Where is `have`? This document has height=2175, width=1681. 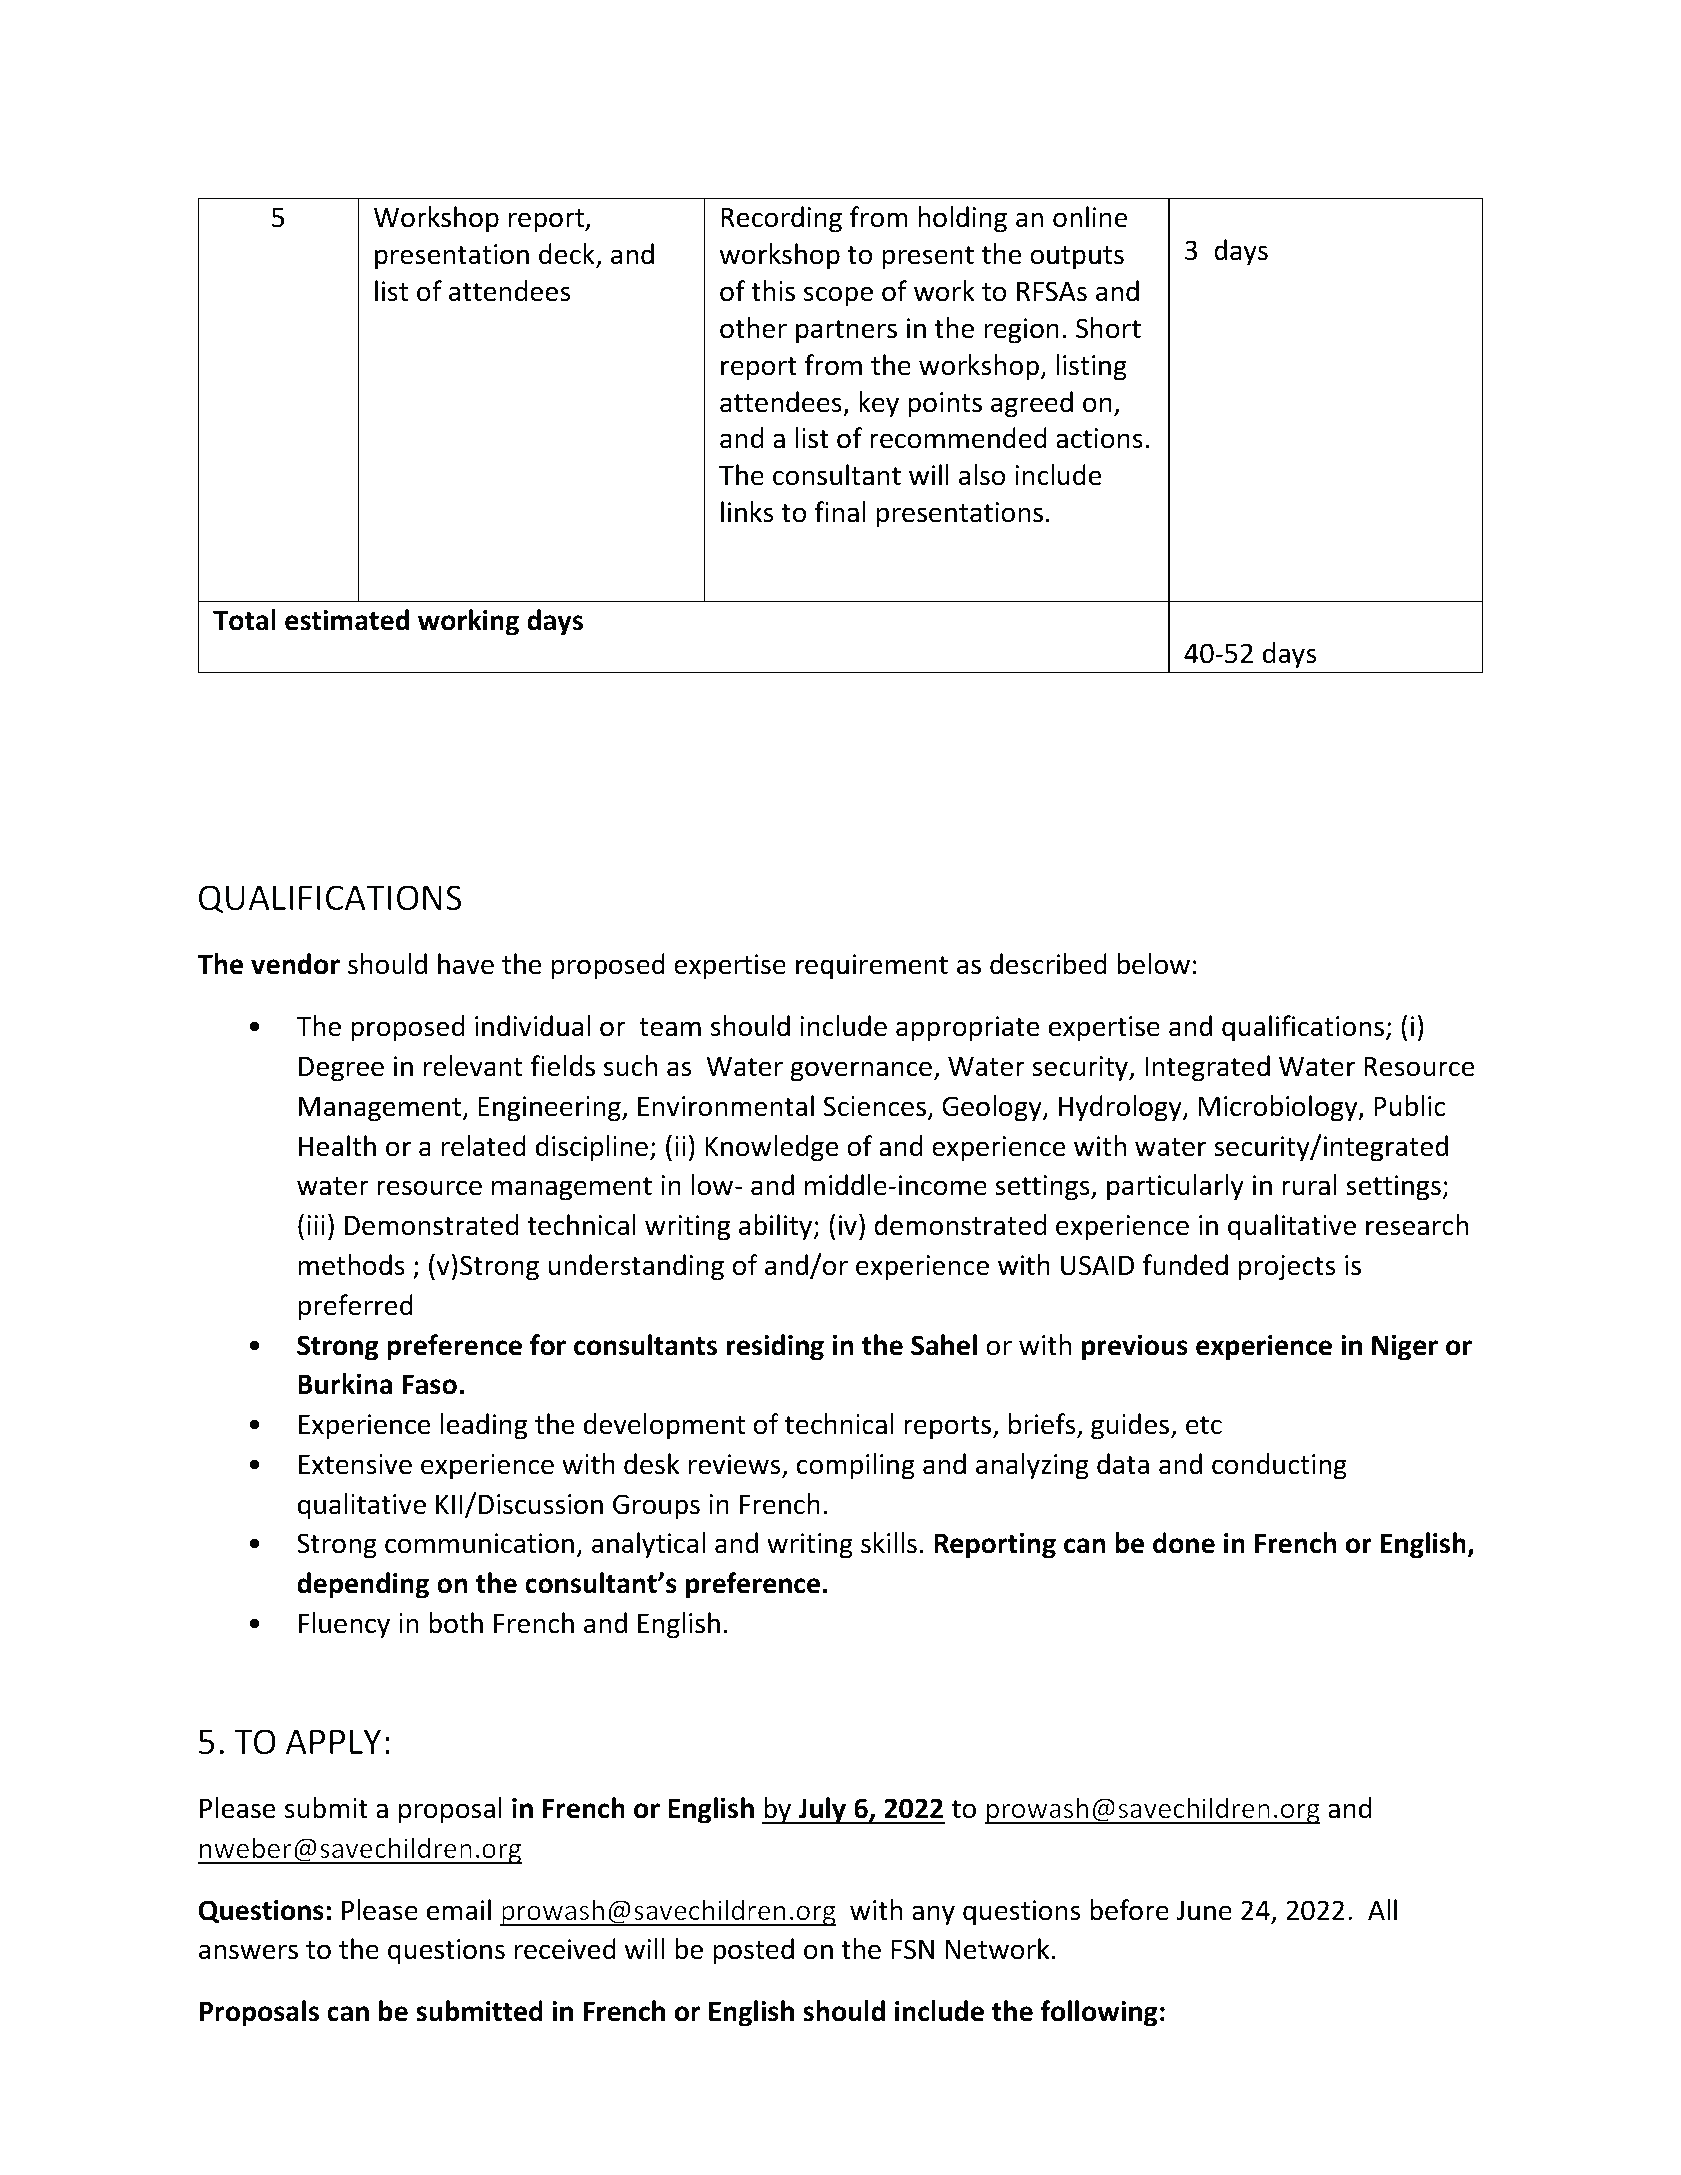
have is located at coordinates (466, 964).
